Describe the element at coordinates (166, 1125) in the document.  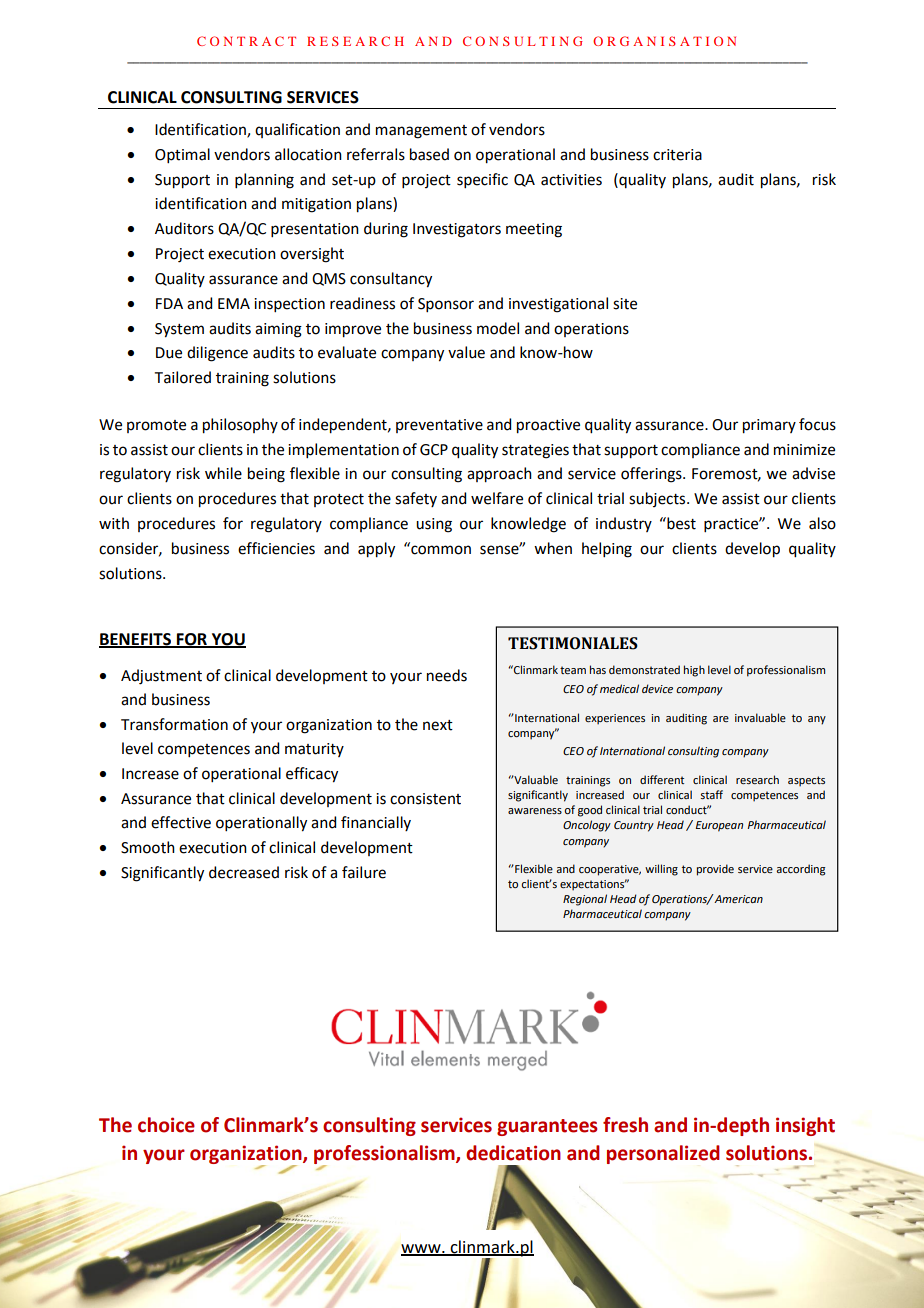
I see `choice` at that location.
